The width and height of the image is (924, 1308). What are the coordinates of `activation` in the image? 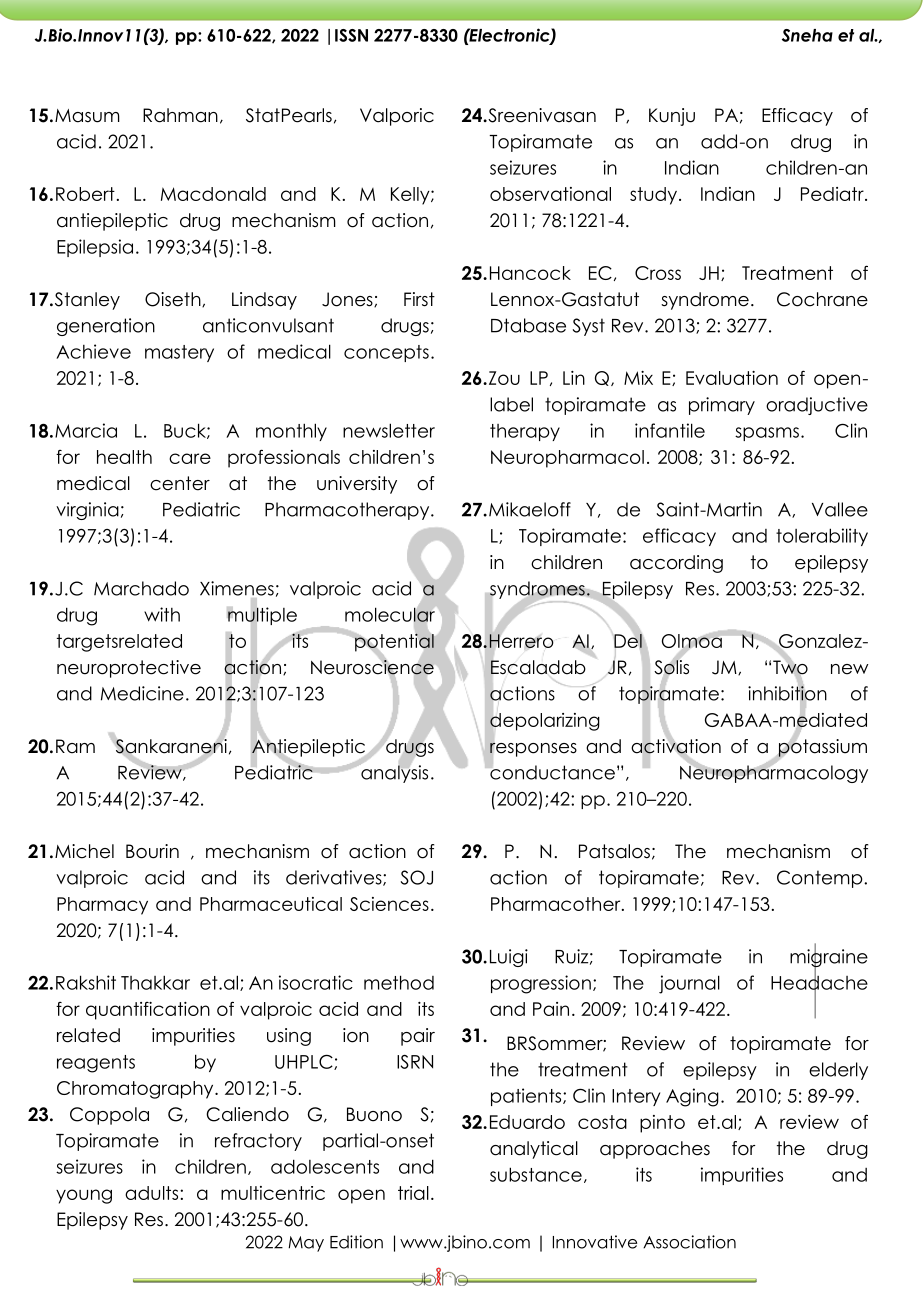 It's located at (676, 746).
